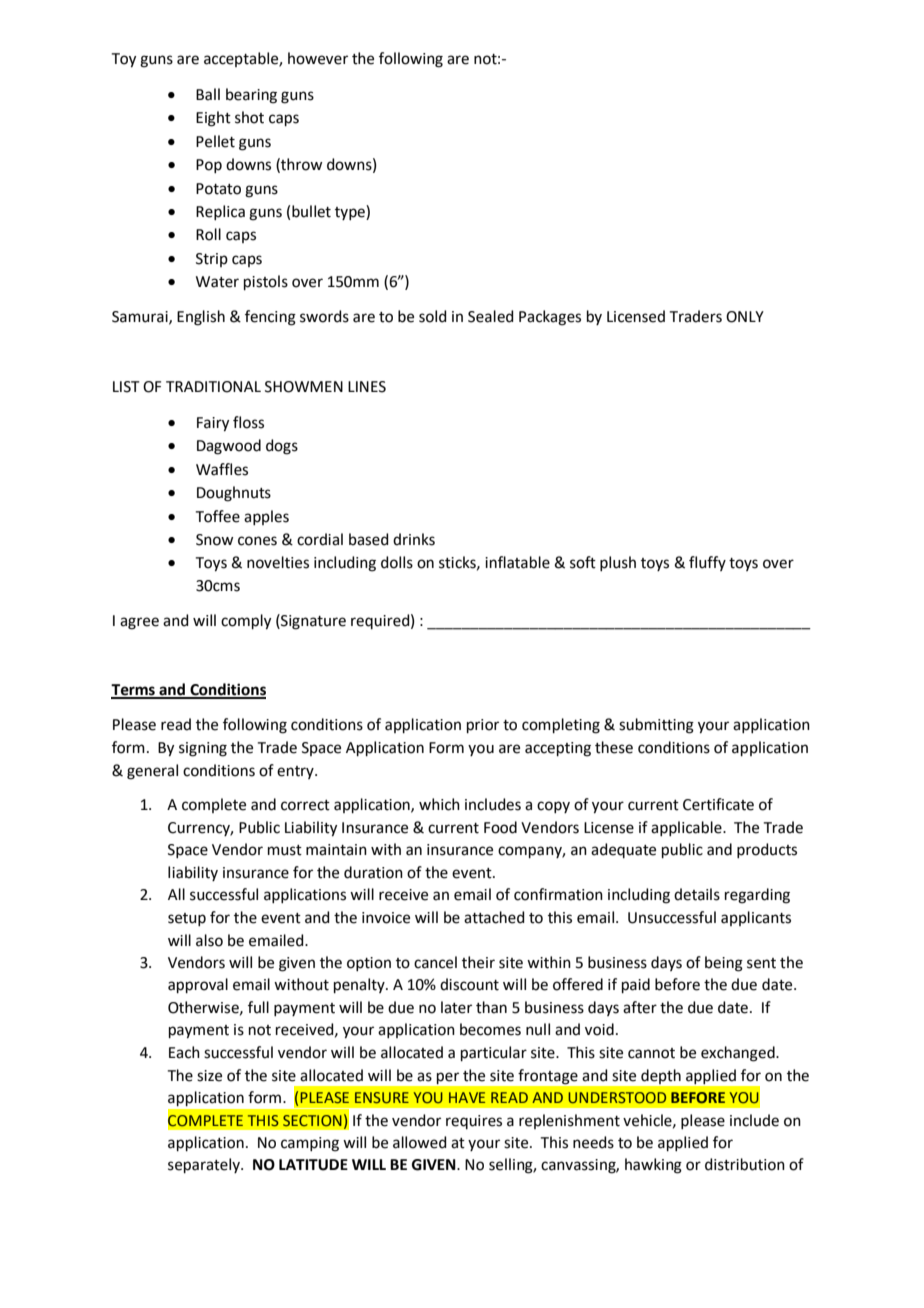 The width and height of the screenshot is (924, 1308). I want to click on fluffy, so click(707, 563).
